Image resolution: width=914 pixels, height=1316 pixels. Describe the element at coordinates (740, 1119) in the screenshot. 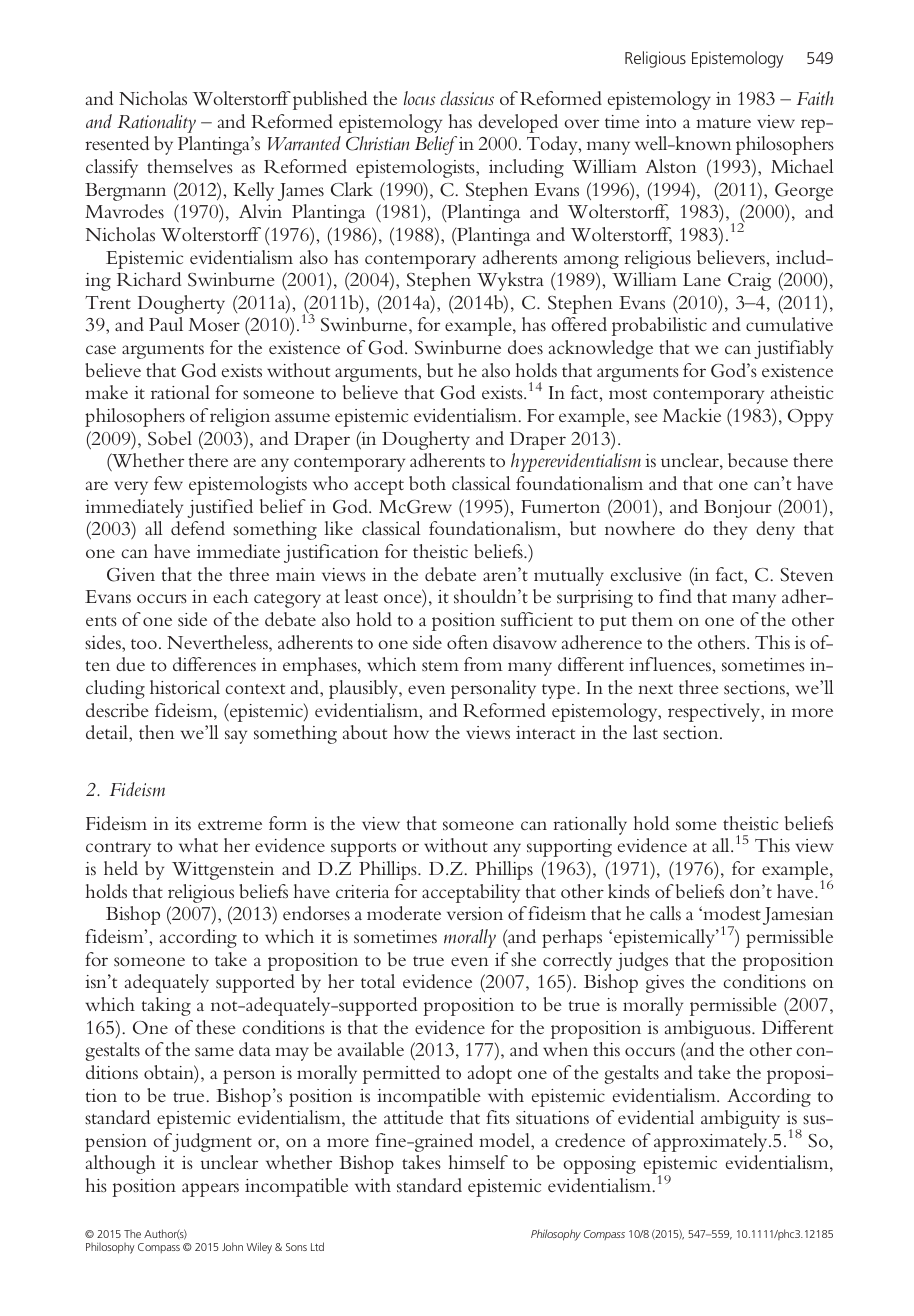

I see `ambiguity` at that location.
